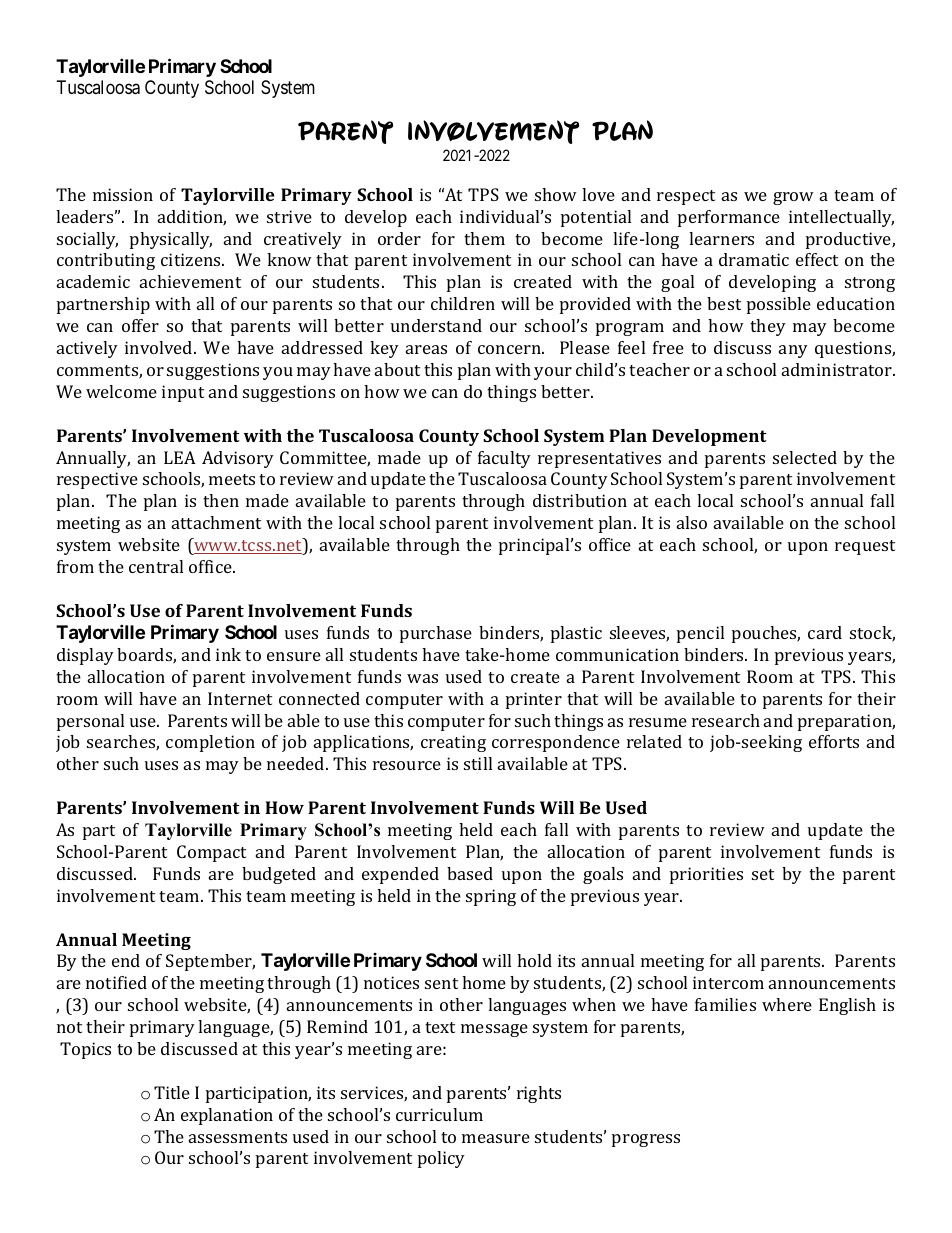 Image resolution: width=952 pixels, height=1233 pixels. What do you see at coordinates (422, 678) in the page?
I see `was` at bounding box center [422, 678].
